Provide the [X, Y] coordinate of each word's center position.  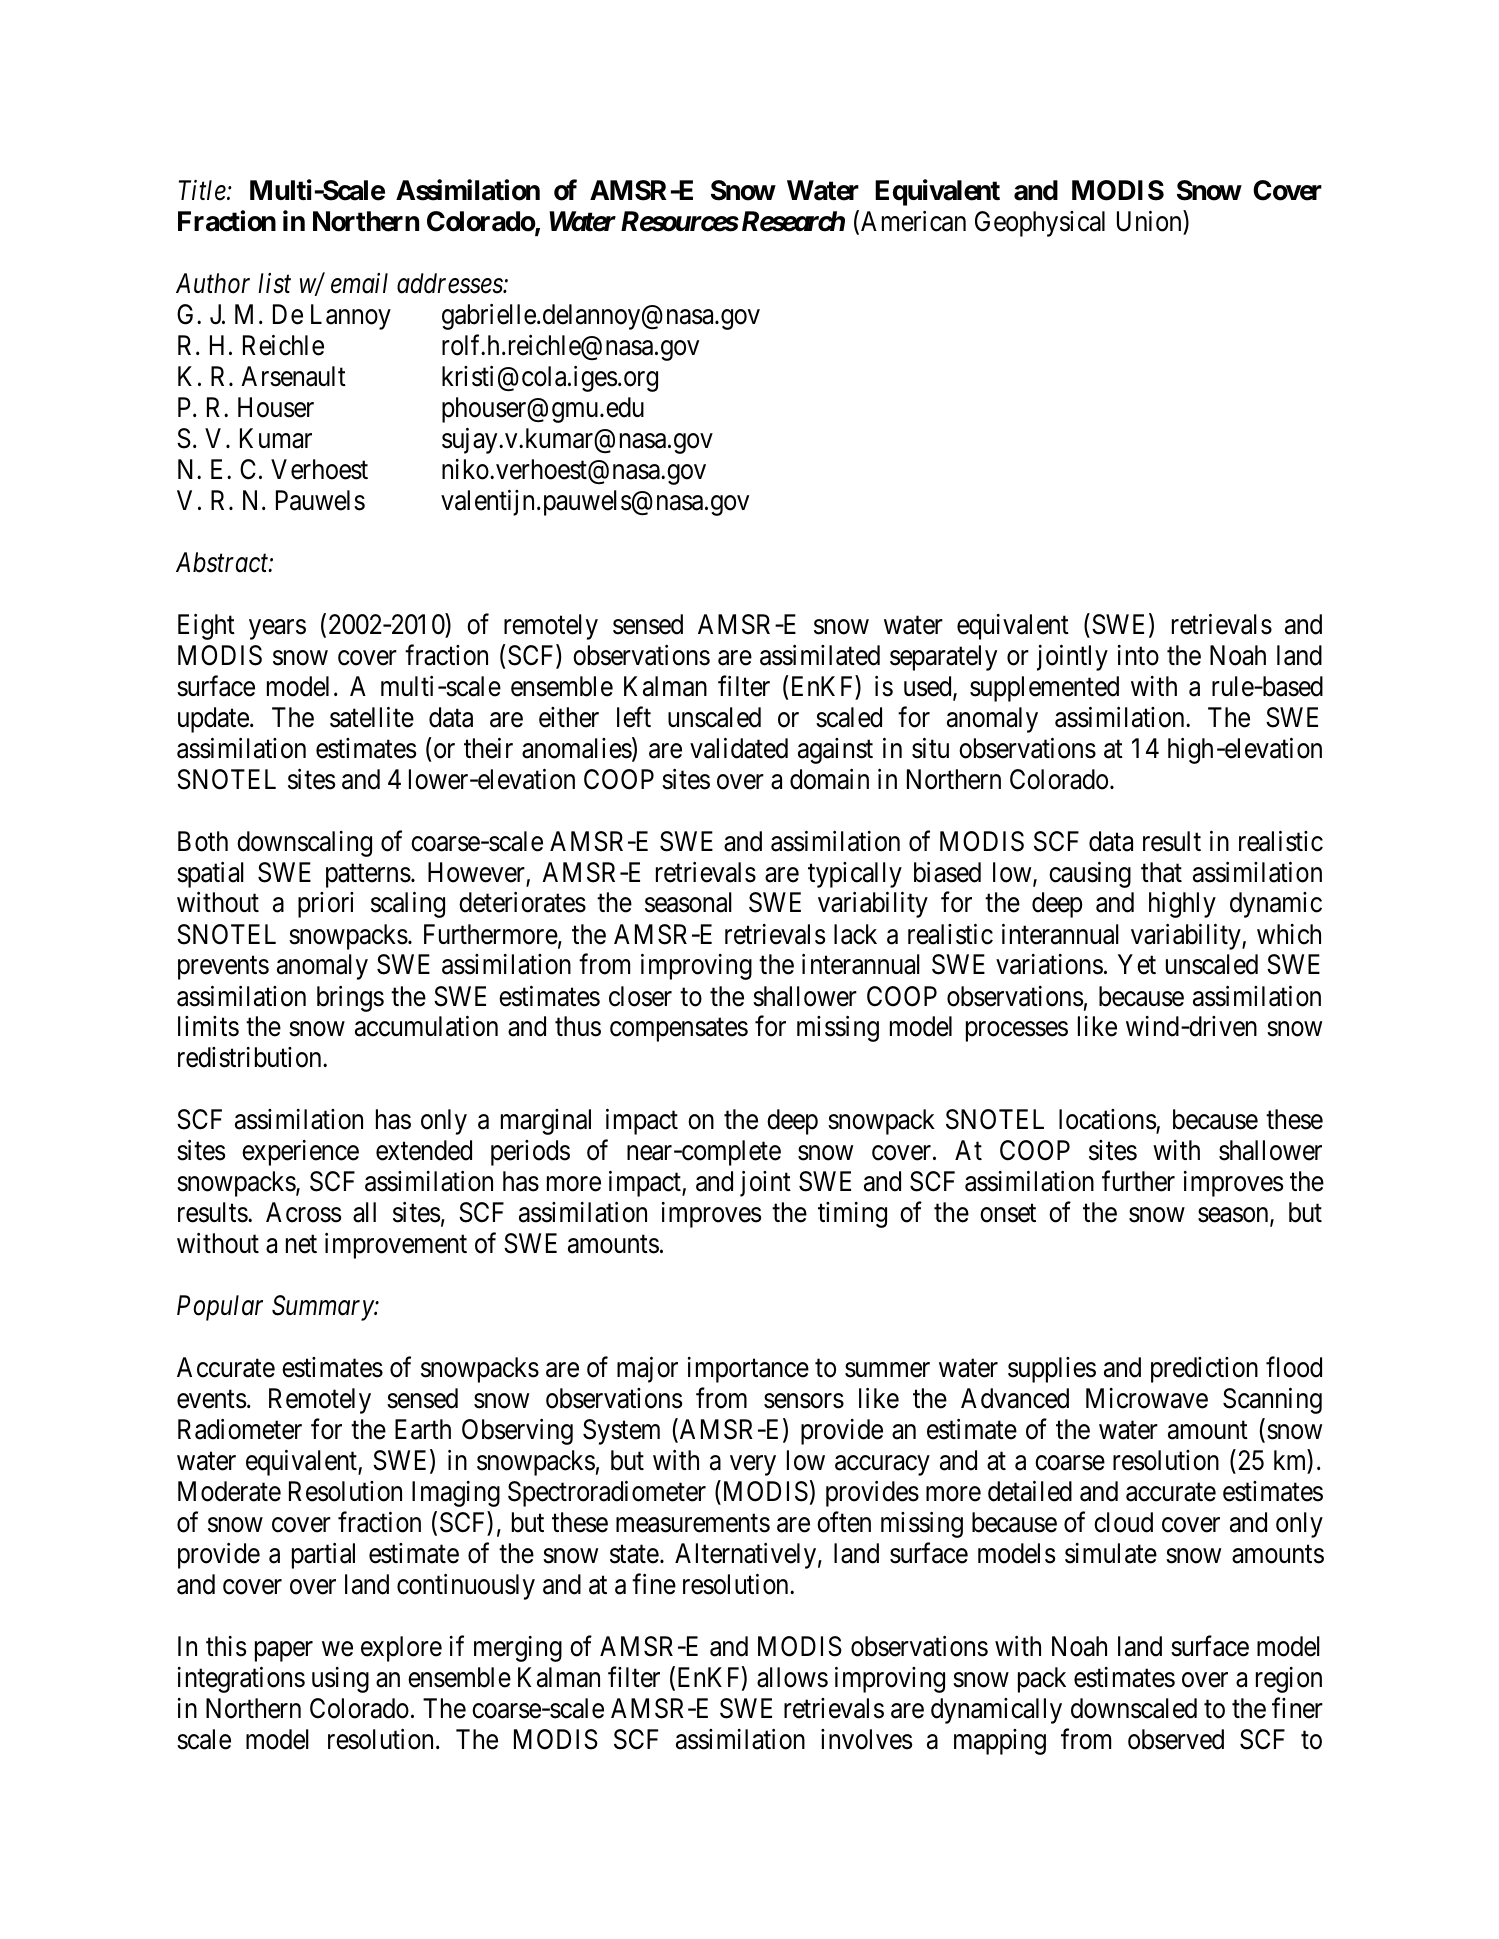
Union [1149, 221]
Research [791, 221]
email [359, 283]
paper [284, 1651]
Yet [1137, 965]
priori [326, 905]
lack [855, 934]
